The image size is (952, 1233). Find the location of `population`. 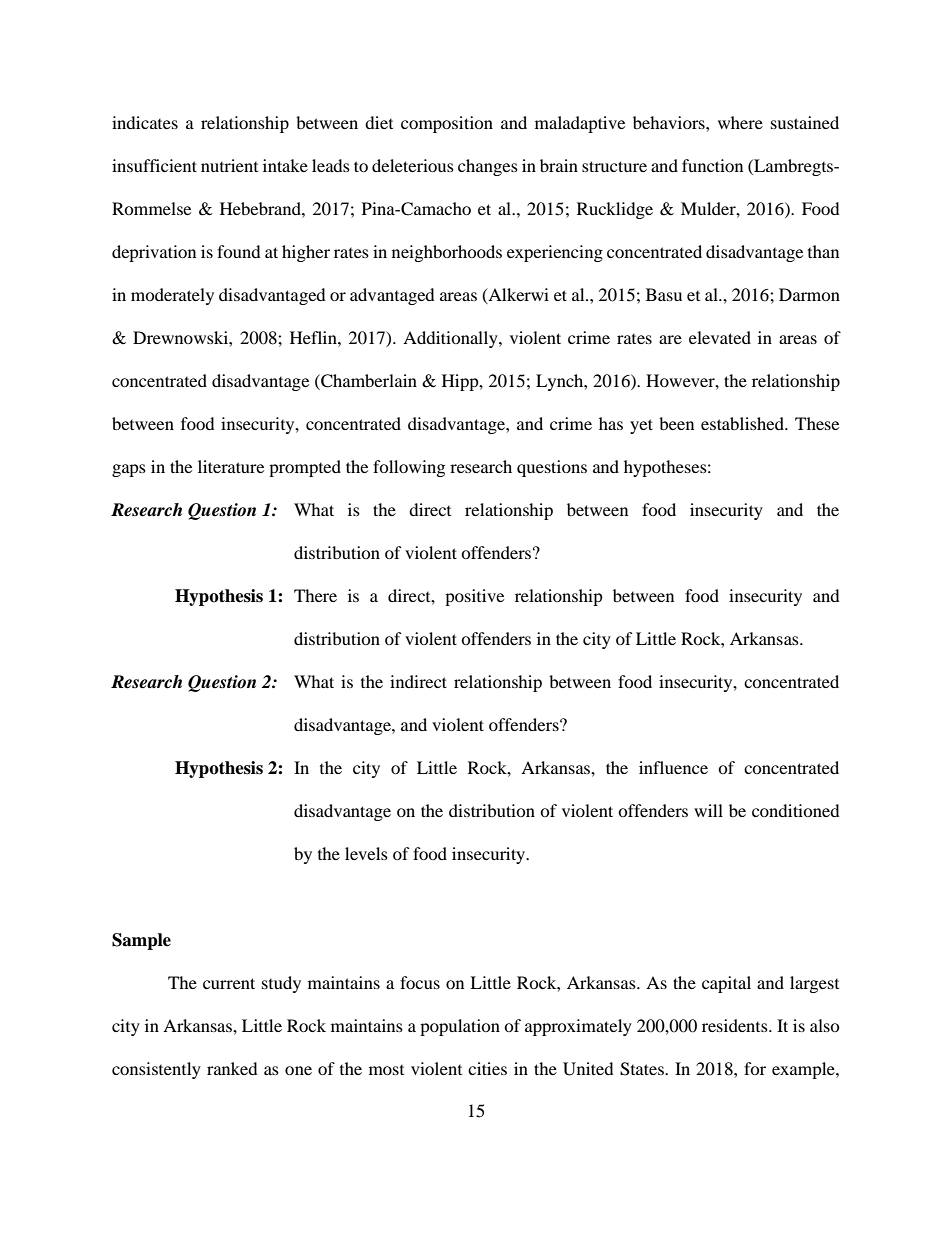

population is located at coordinates (460, 1027).
